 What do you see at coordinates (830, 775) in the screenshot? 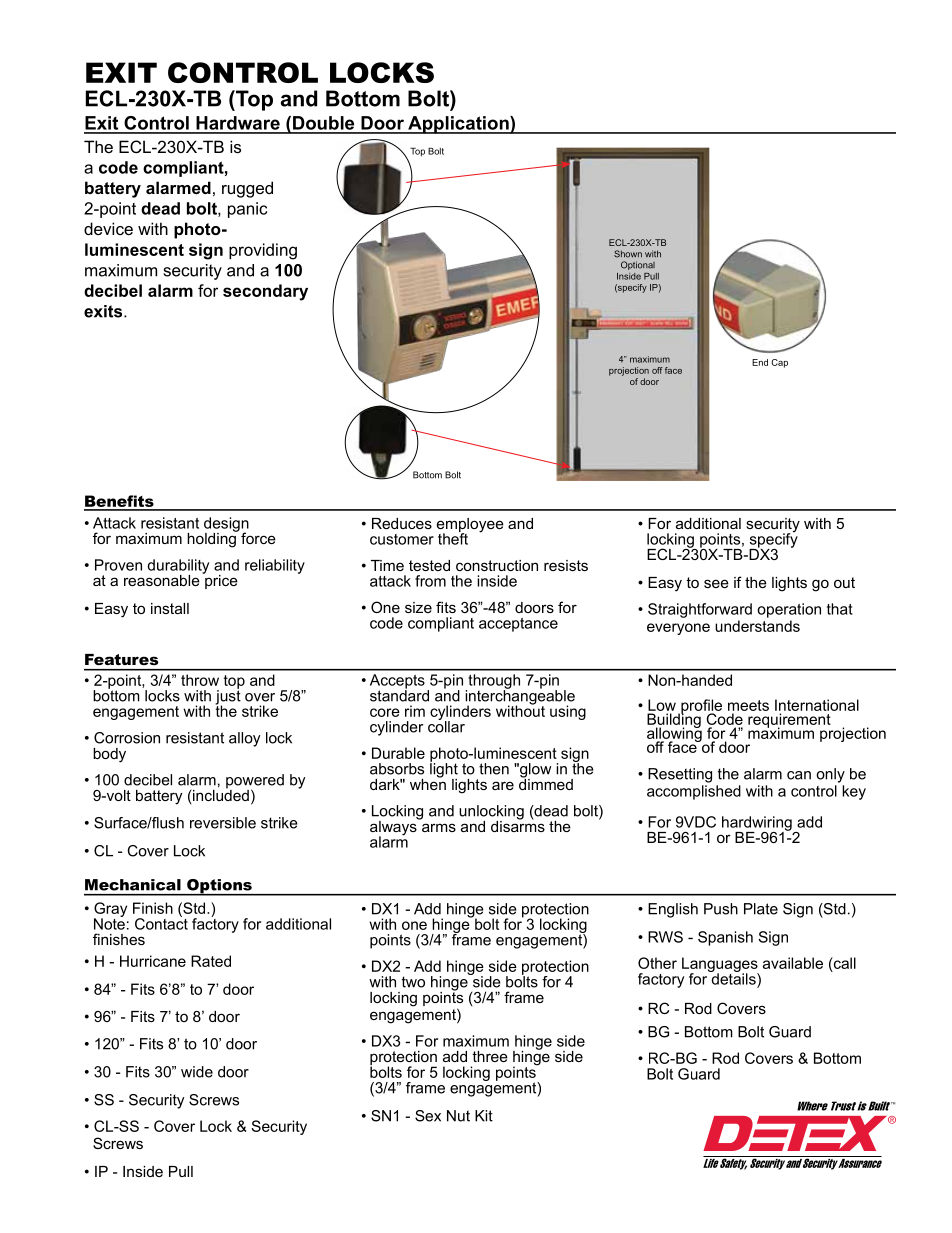
I see `only` at bounding box center [830, 775].
